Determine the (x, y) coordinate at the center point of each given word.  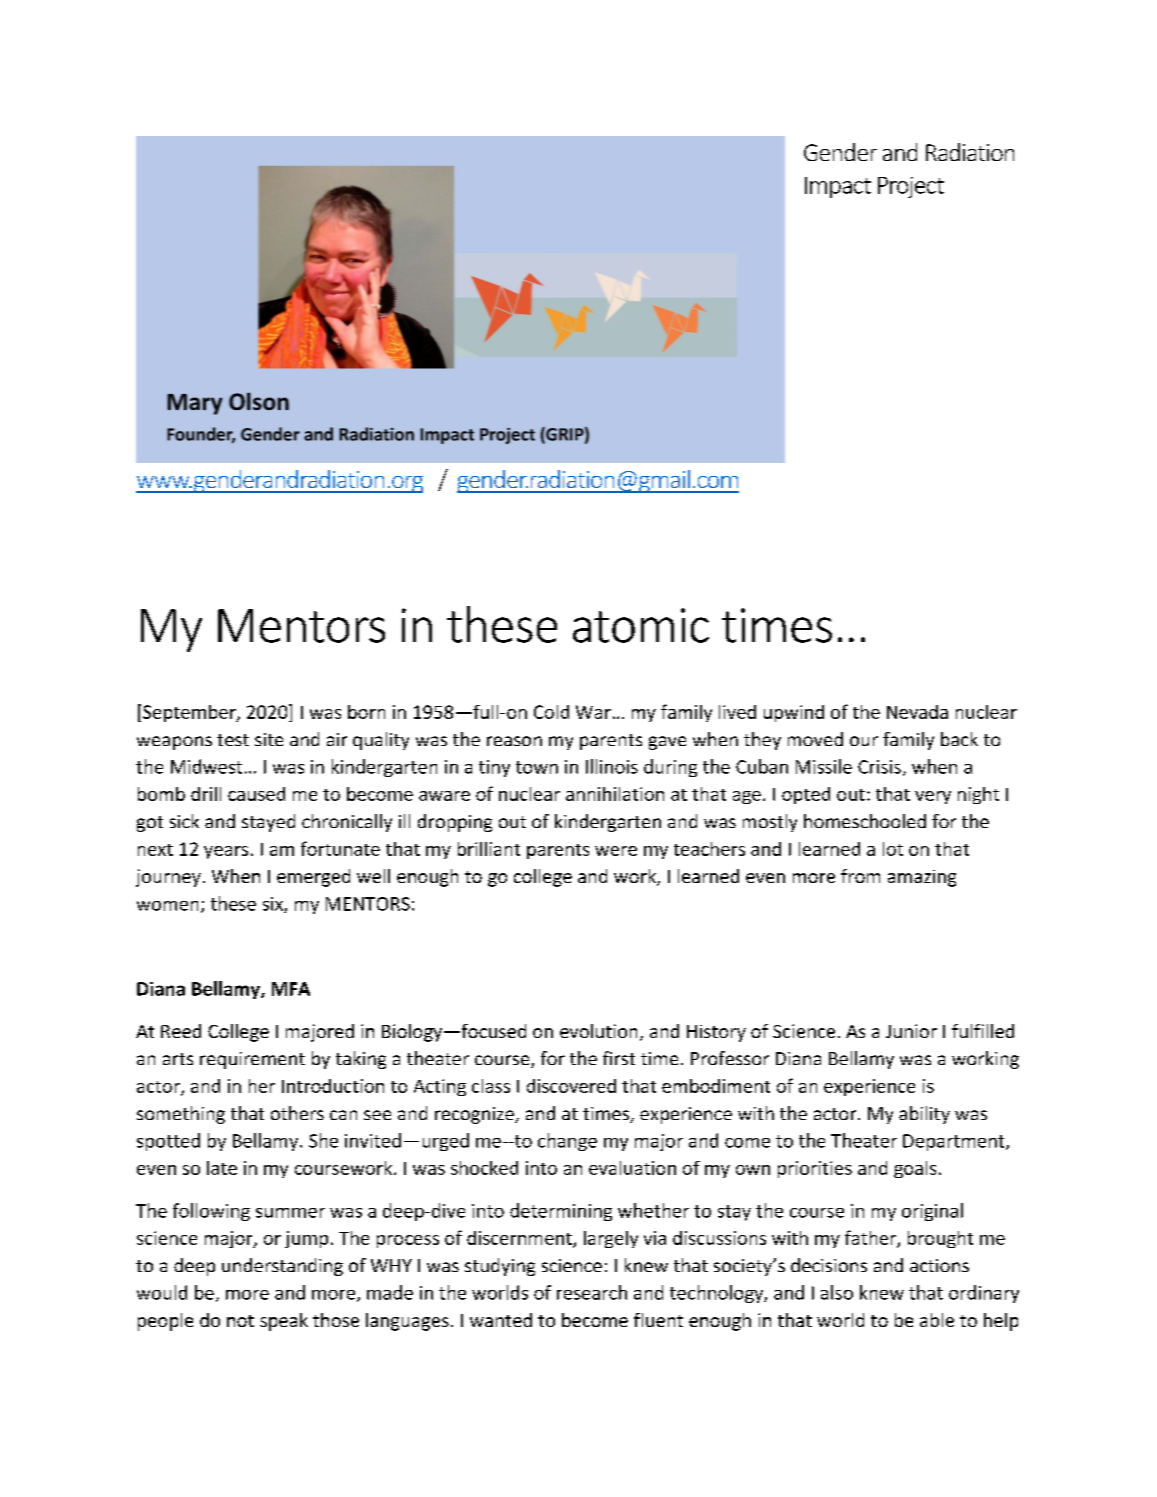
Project (911, 187)
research (592, 1292)
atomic (641, 625)
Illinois (612, 766)
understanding (282, 1267)
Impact (838, 187)
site (269, 739)
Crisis (879, 767)
